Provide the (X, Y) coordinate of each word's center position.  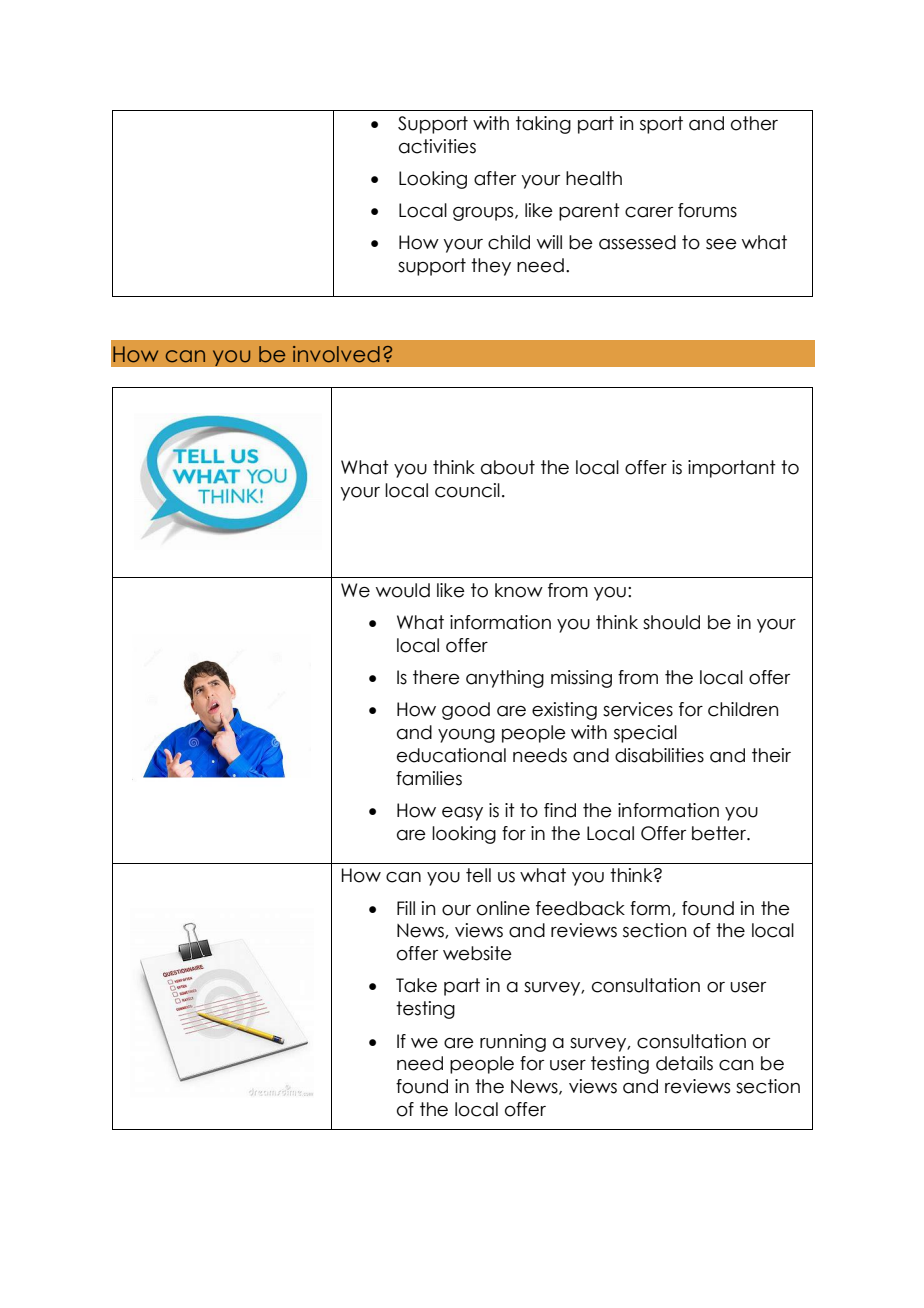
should (671, 622)
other (754, 123)
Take (416, 985)
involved (336, 354)
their (771, 755)
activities (437, 146)
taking (543, 125)
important (732, 469)
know (519, 590)
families (429, 778)
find (560, 810)
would (403, 590)
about (508, 467)
